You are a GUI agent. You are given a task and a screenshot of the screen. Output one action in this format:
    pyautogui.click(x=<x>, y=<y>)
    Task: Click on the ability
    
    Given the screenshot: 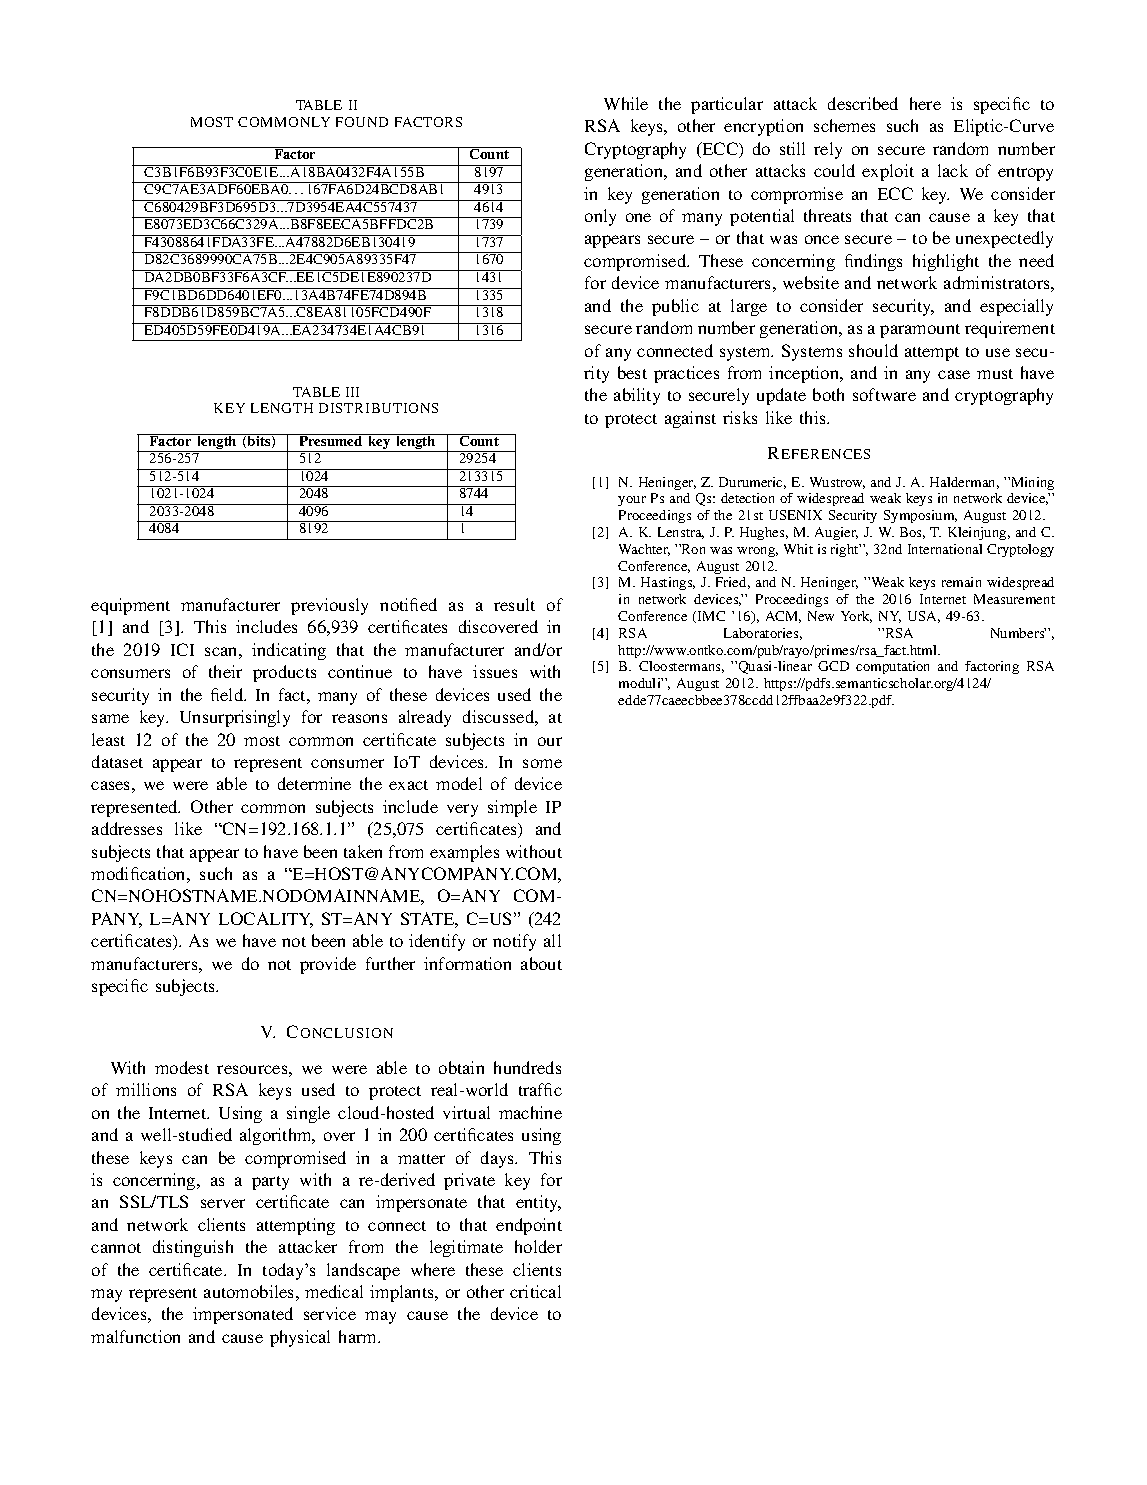 What is the action you would take?
    pyautogui.click(x=637, y=396)
